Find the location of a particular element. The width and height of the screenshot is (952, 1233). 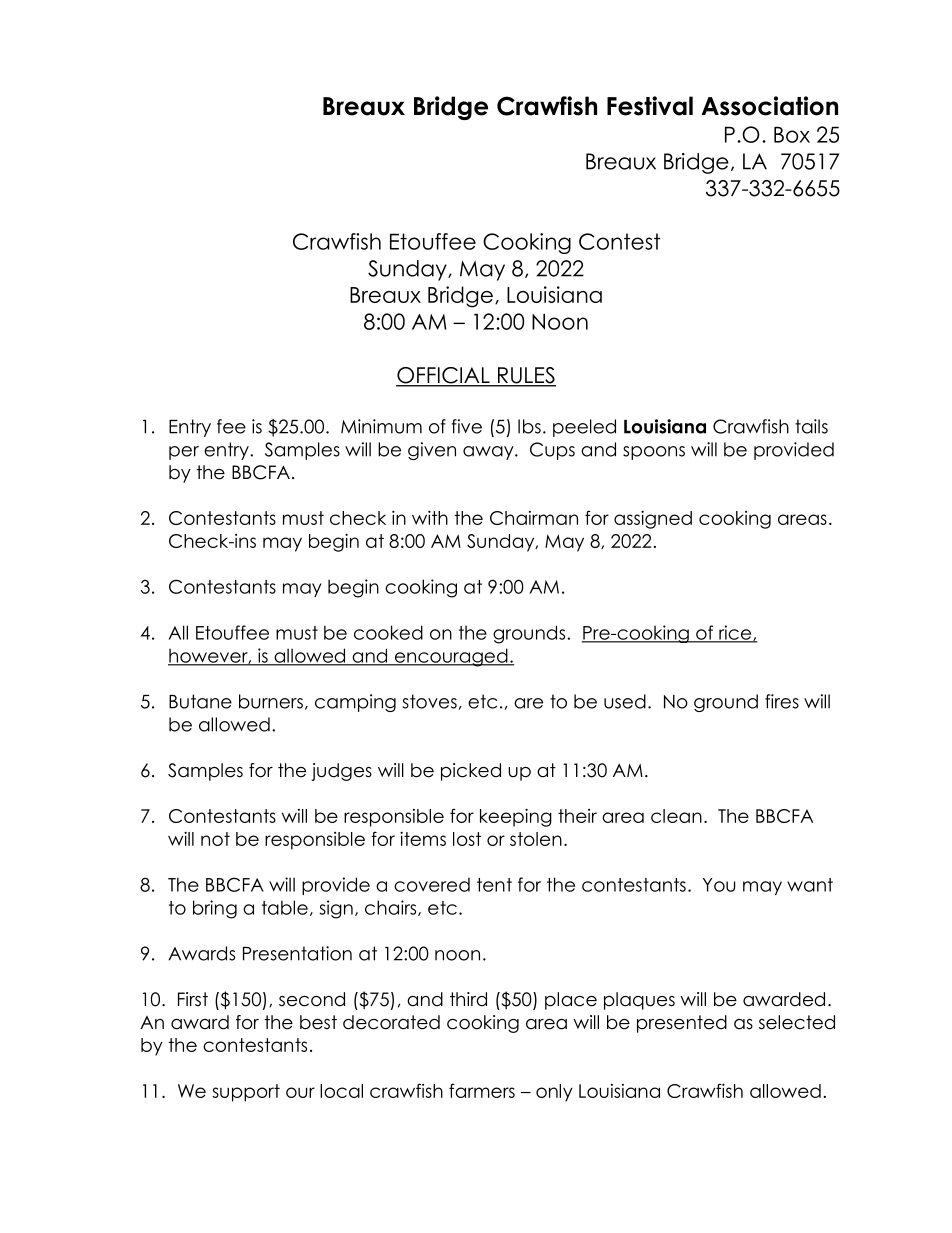

burners is located at coordinates (271, 701).
